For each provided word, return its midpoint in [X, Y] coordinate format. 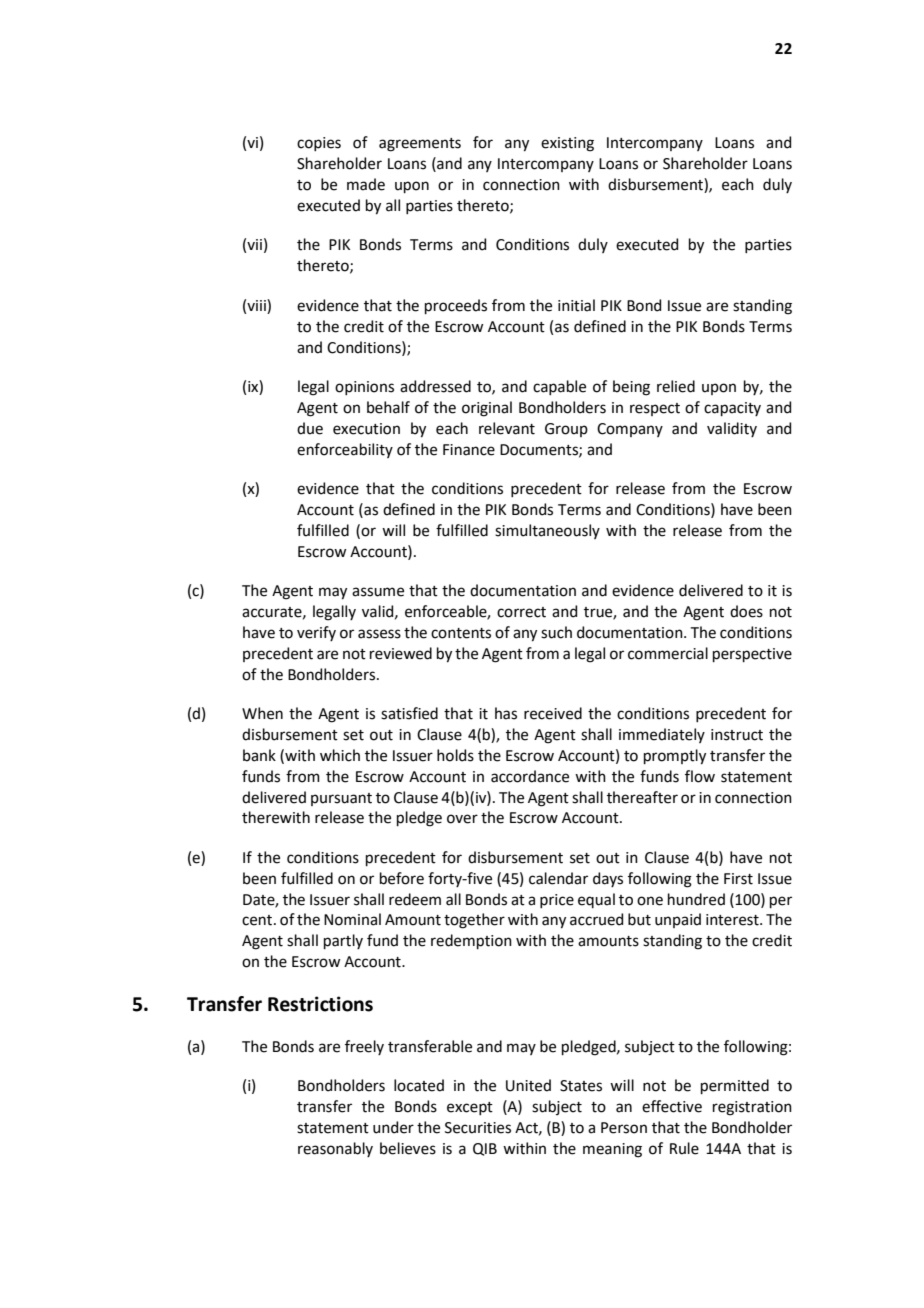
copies [319, 144]
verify [316, 633]
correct [521, 612]
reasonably [335, 1149]
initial [576, 305]
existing [567, 144]
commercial [668, 653]
